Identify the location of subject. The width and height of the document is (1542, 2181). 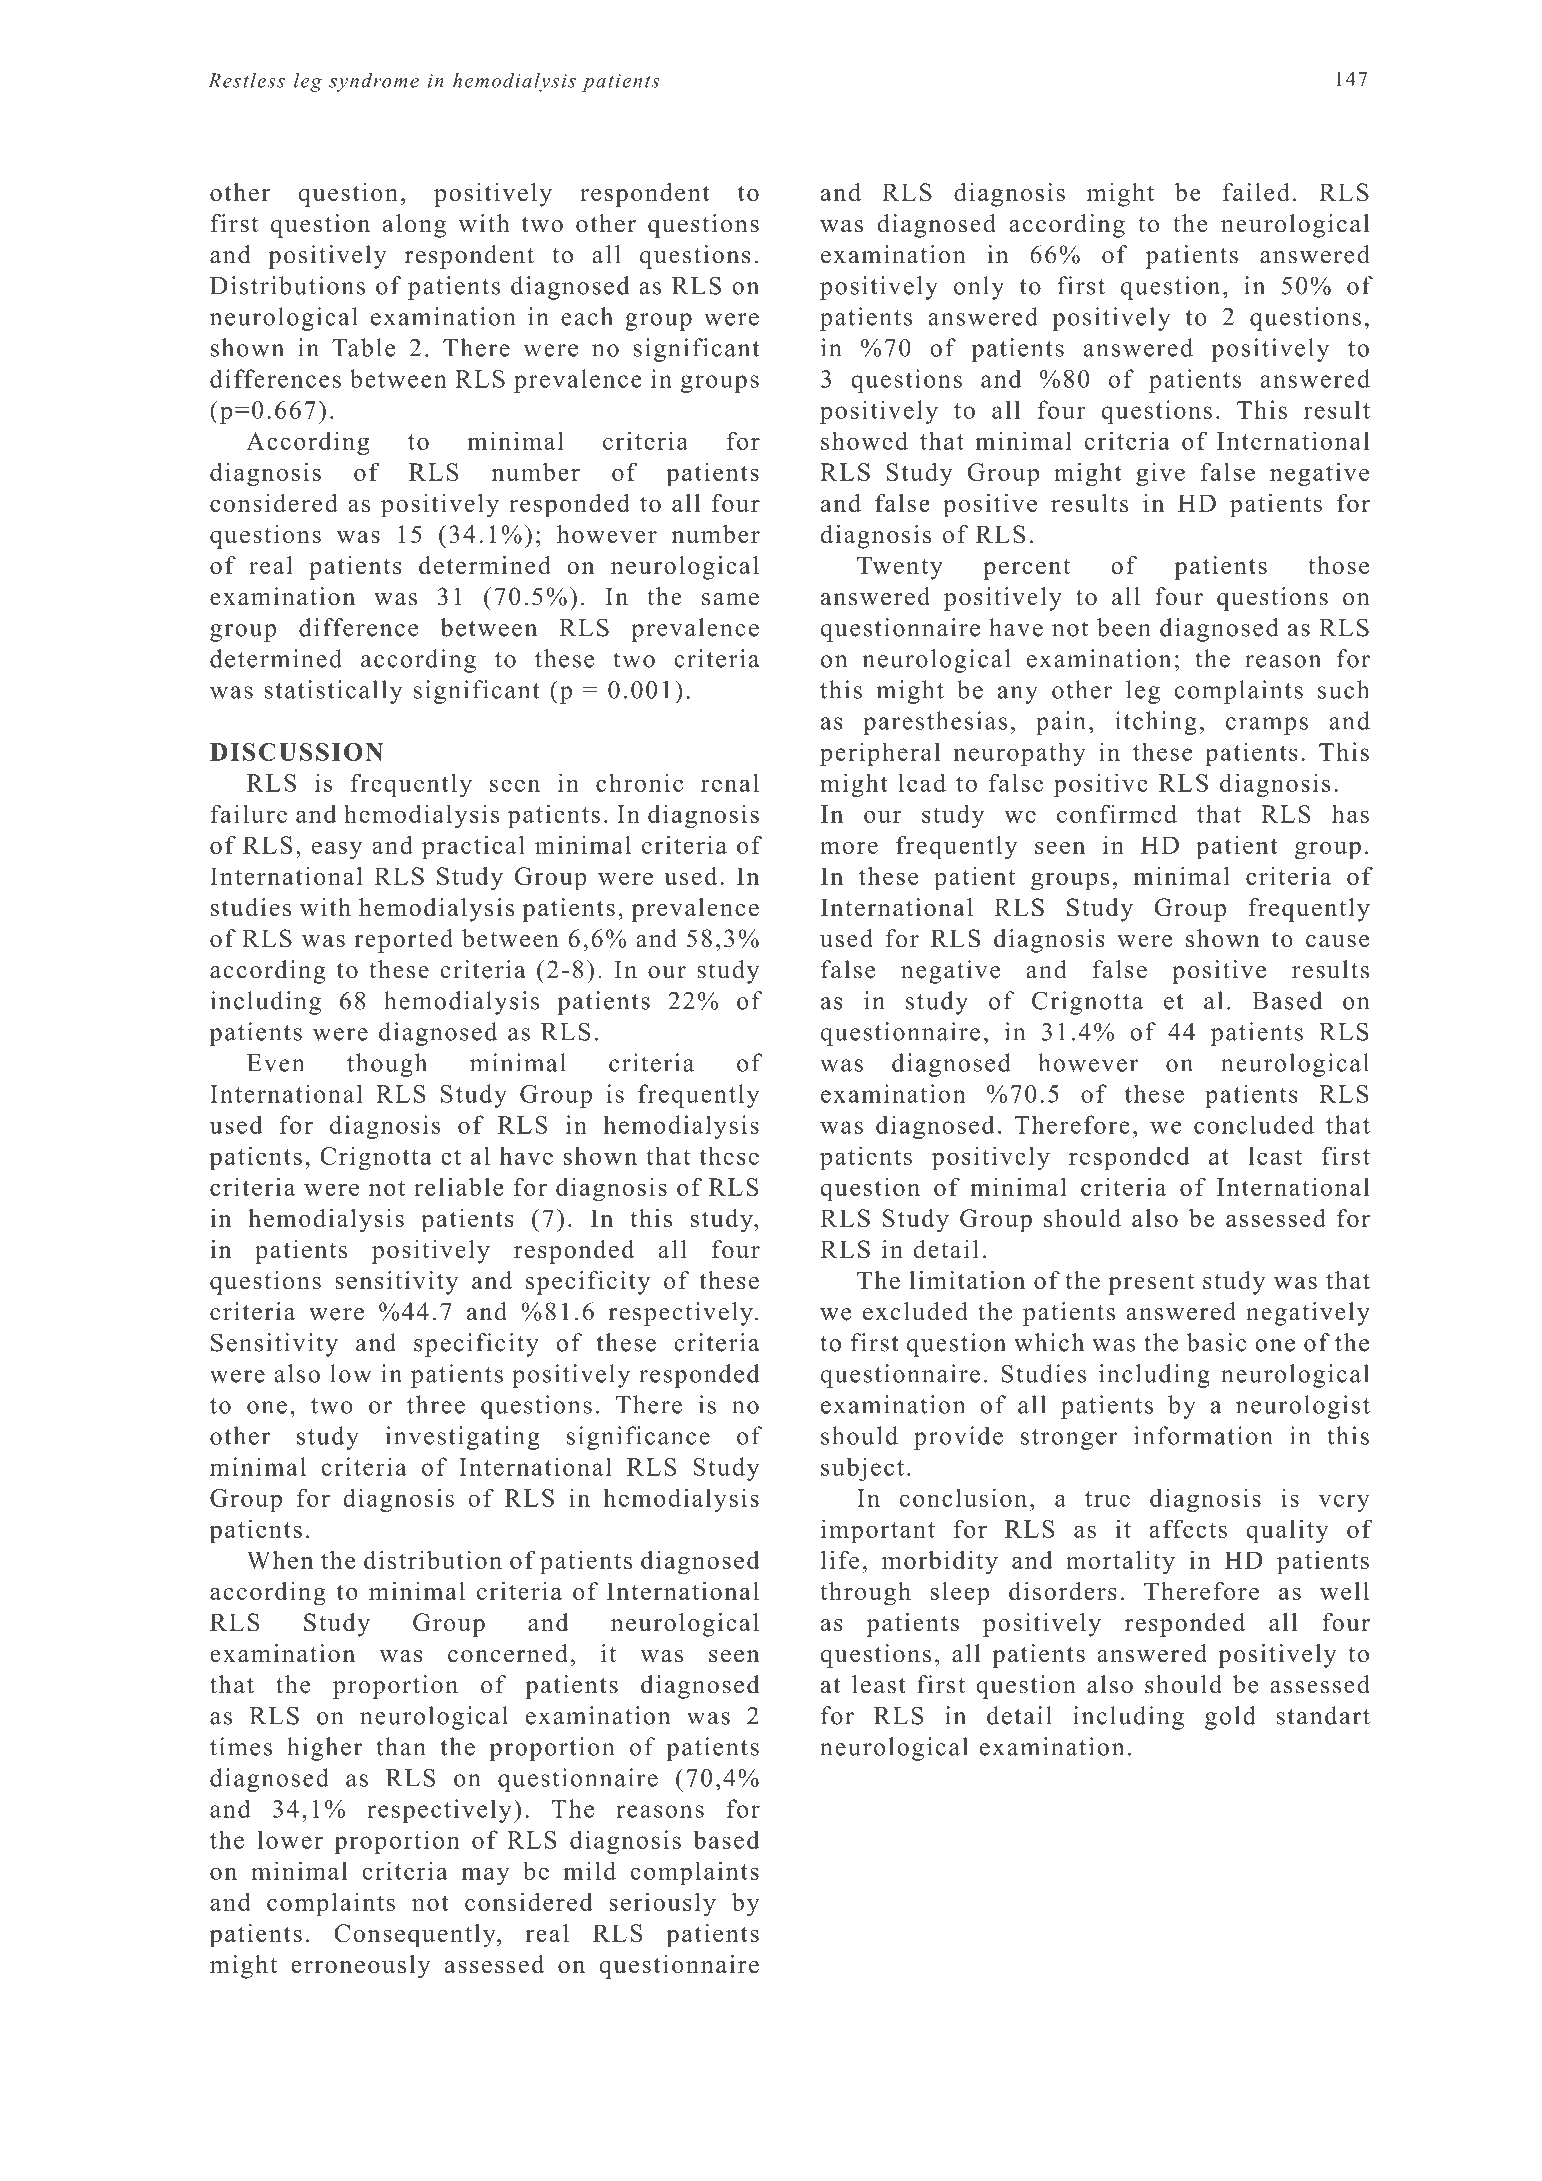
(862, 1469).
